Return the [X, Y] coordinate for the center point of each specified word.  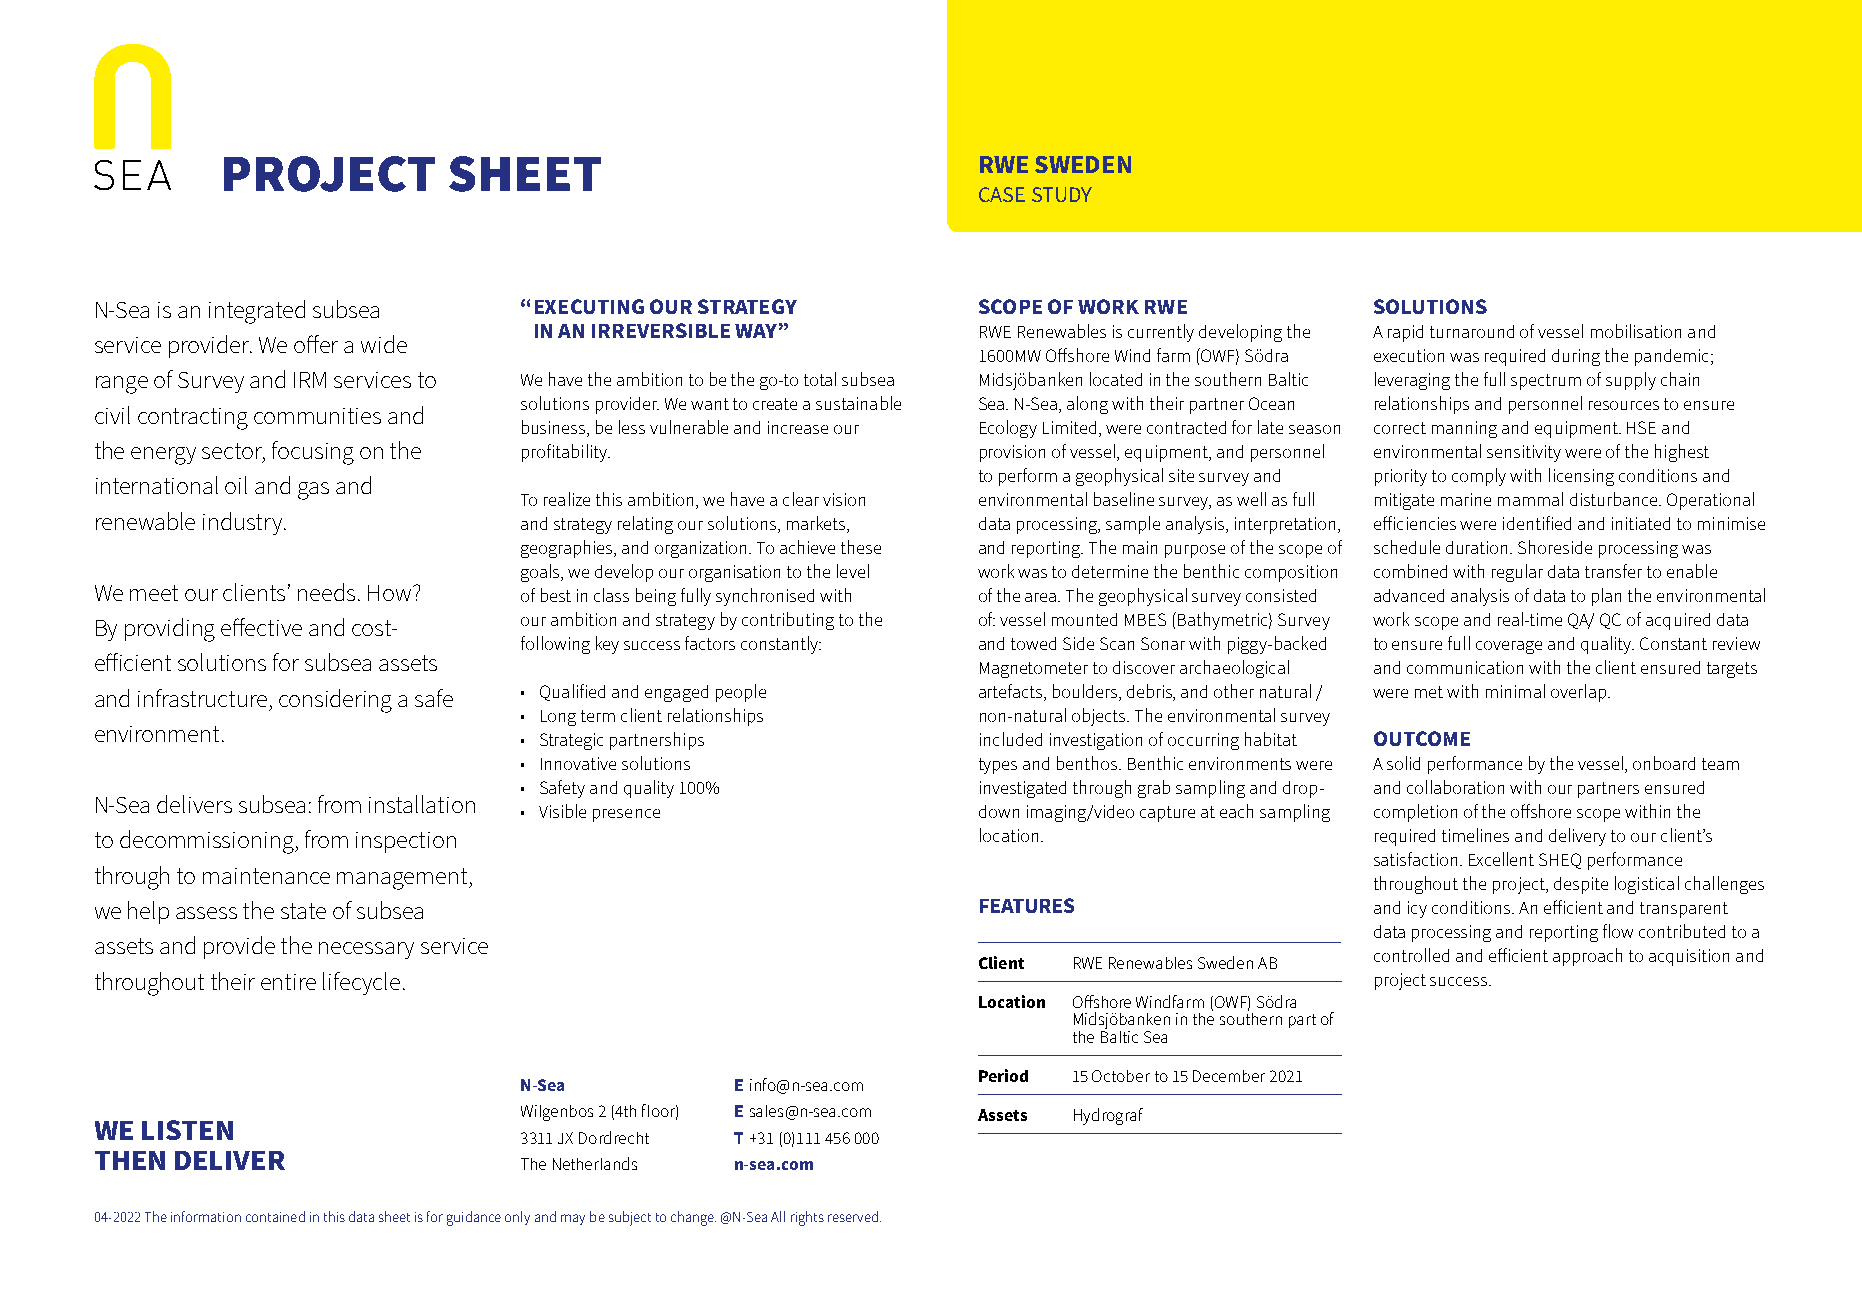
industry [242, 523]
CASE [1002, 194]
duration [1478, 547]
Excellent [1501, 859]
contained [275, 1216]
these [861, 547]
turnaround [1472, 331]
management [403, 879]
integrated [257, 312]
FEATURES [1027, 905]
